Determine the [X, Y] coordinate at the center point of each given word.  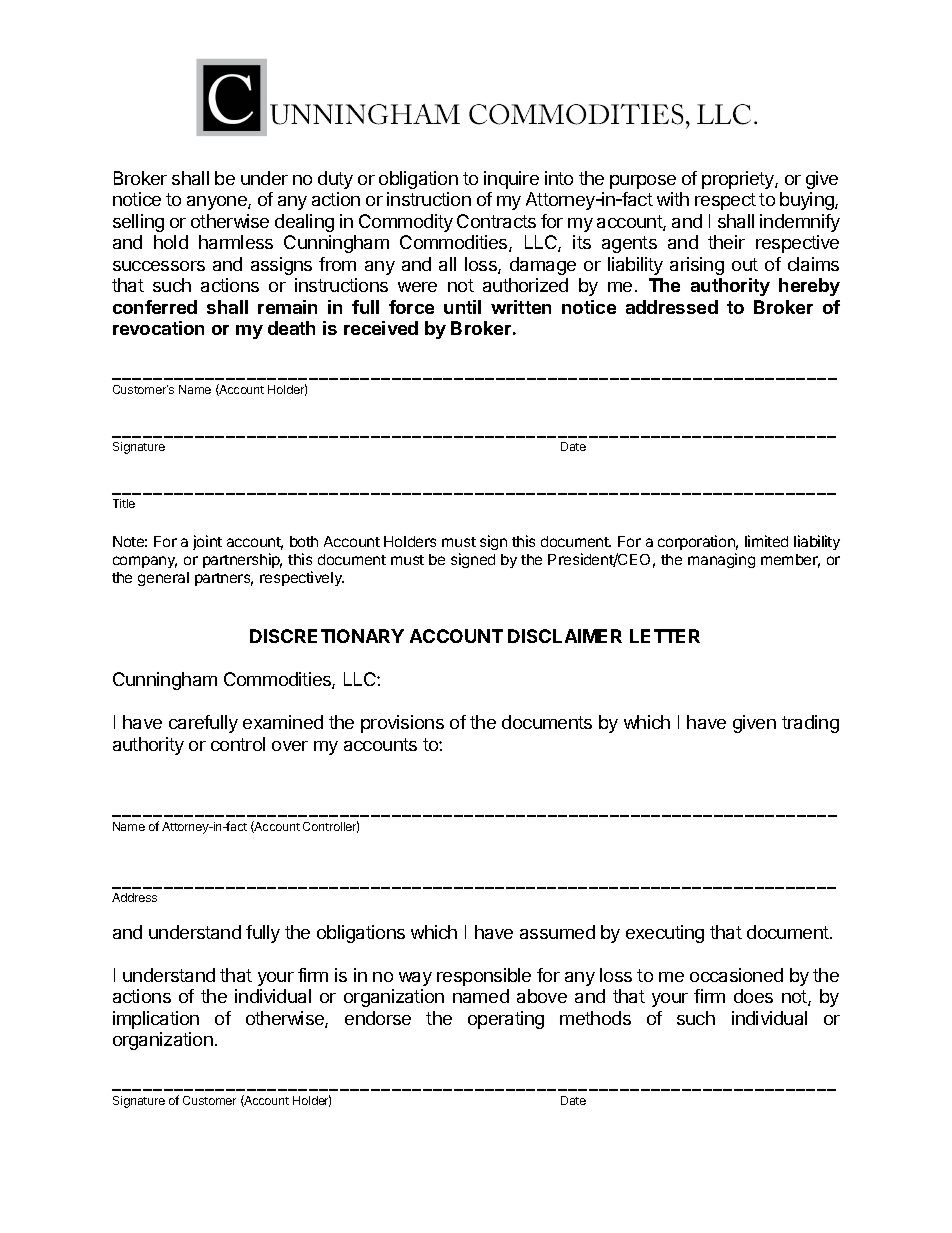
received [381, 328]
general [163, 579]
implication [156, 1020]
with [673, 199]
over [290, 746]
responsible [484, 977]
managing [721, 560]
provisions [402, 724]
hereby [809, 287]
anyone [218, 203]
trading [810, 724]
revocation [158, 328]
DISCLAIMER [565, 636]
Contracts [496, 221]
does [753, 996]
